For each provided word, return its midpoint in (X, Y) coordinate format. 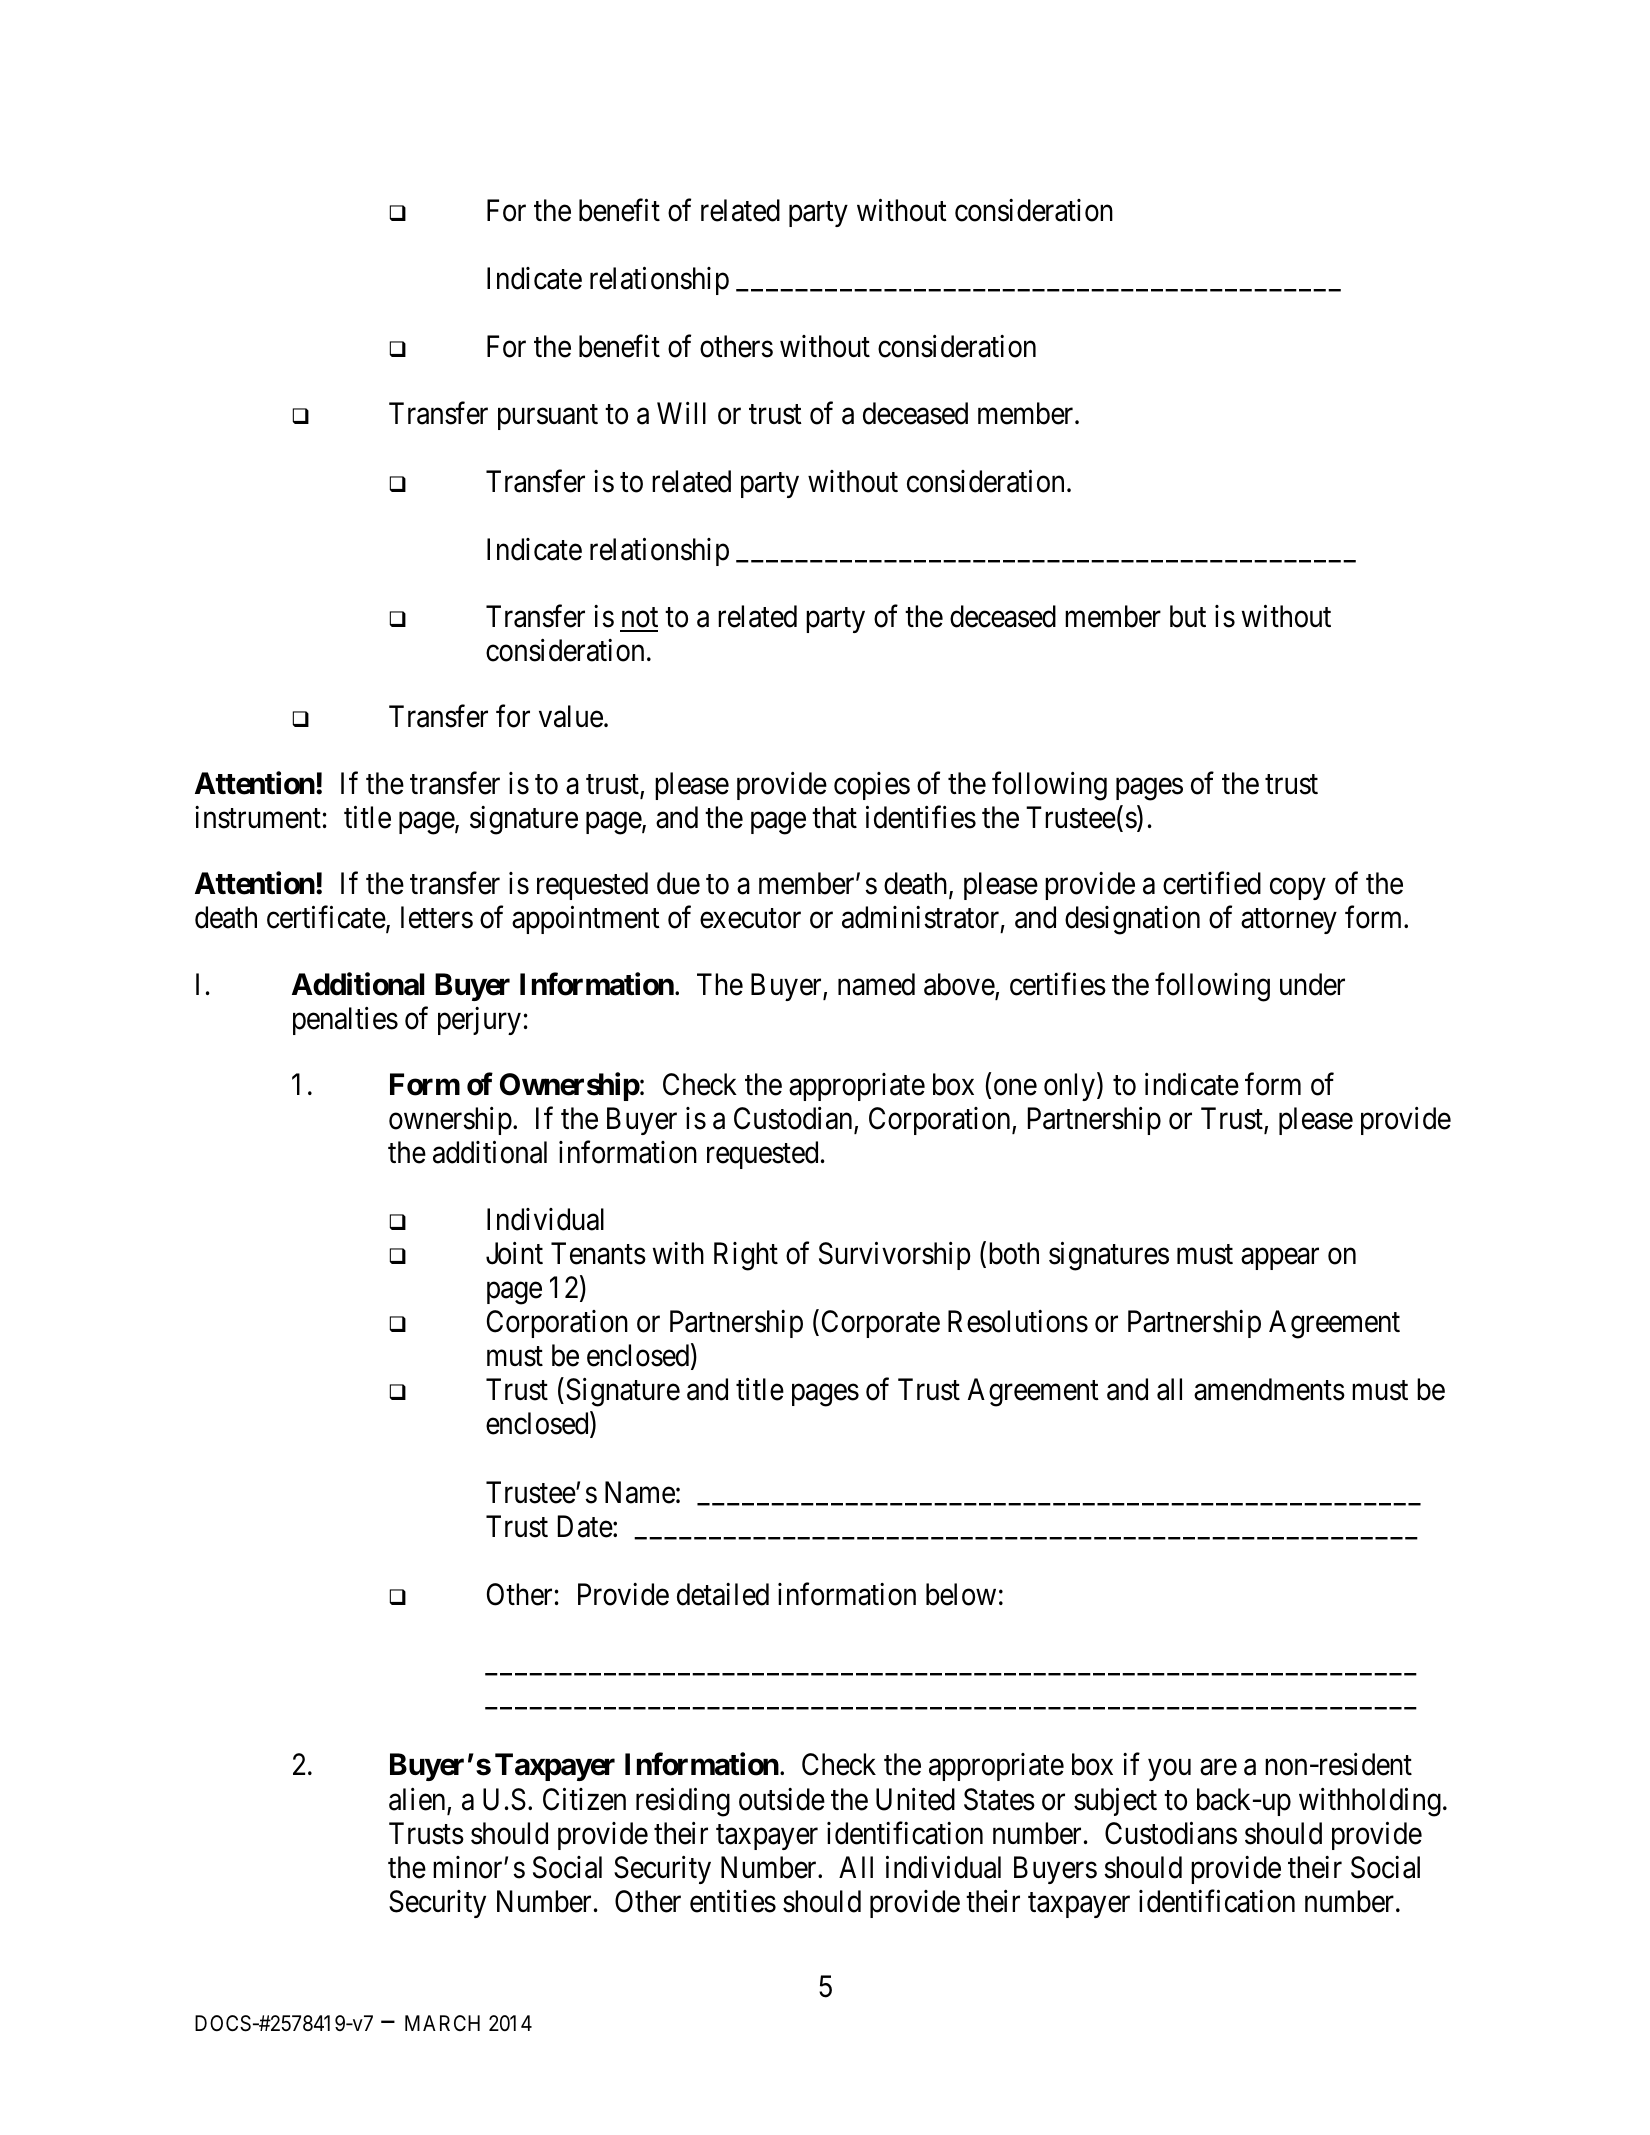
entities (733, 1901)
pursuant (548, 417)
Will (681, 413)
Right (746, 1256)
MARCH (442, 2023)
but (1188, 616)
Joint (514, 1253)
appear (1280, 1259)
